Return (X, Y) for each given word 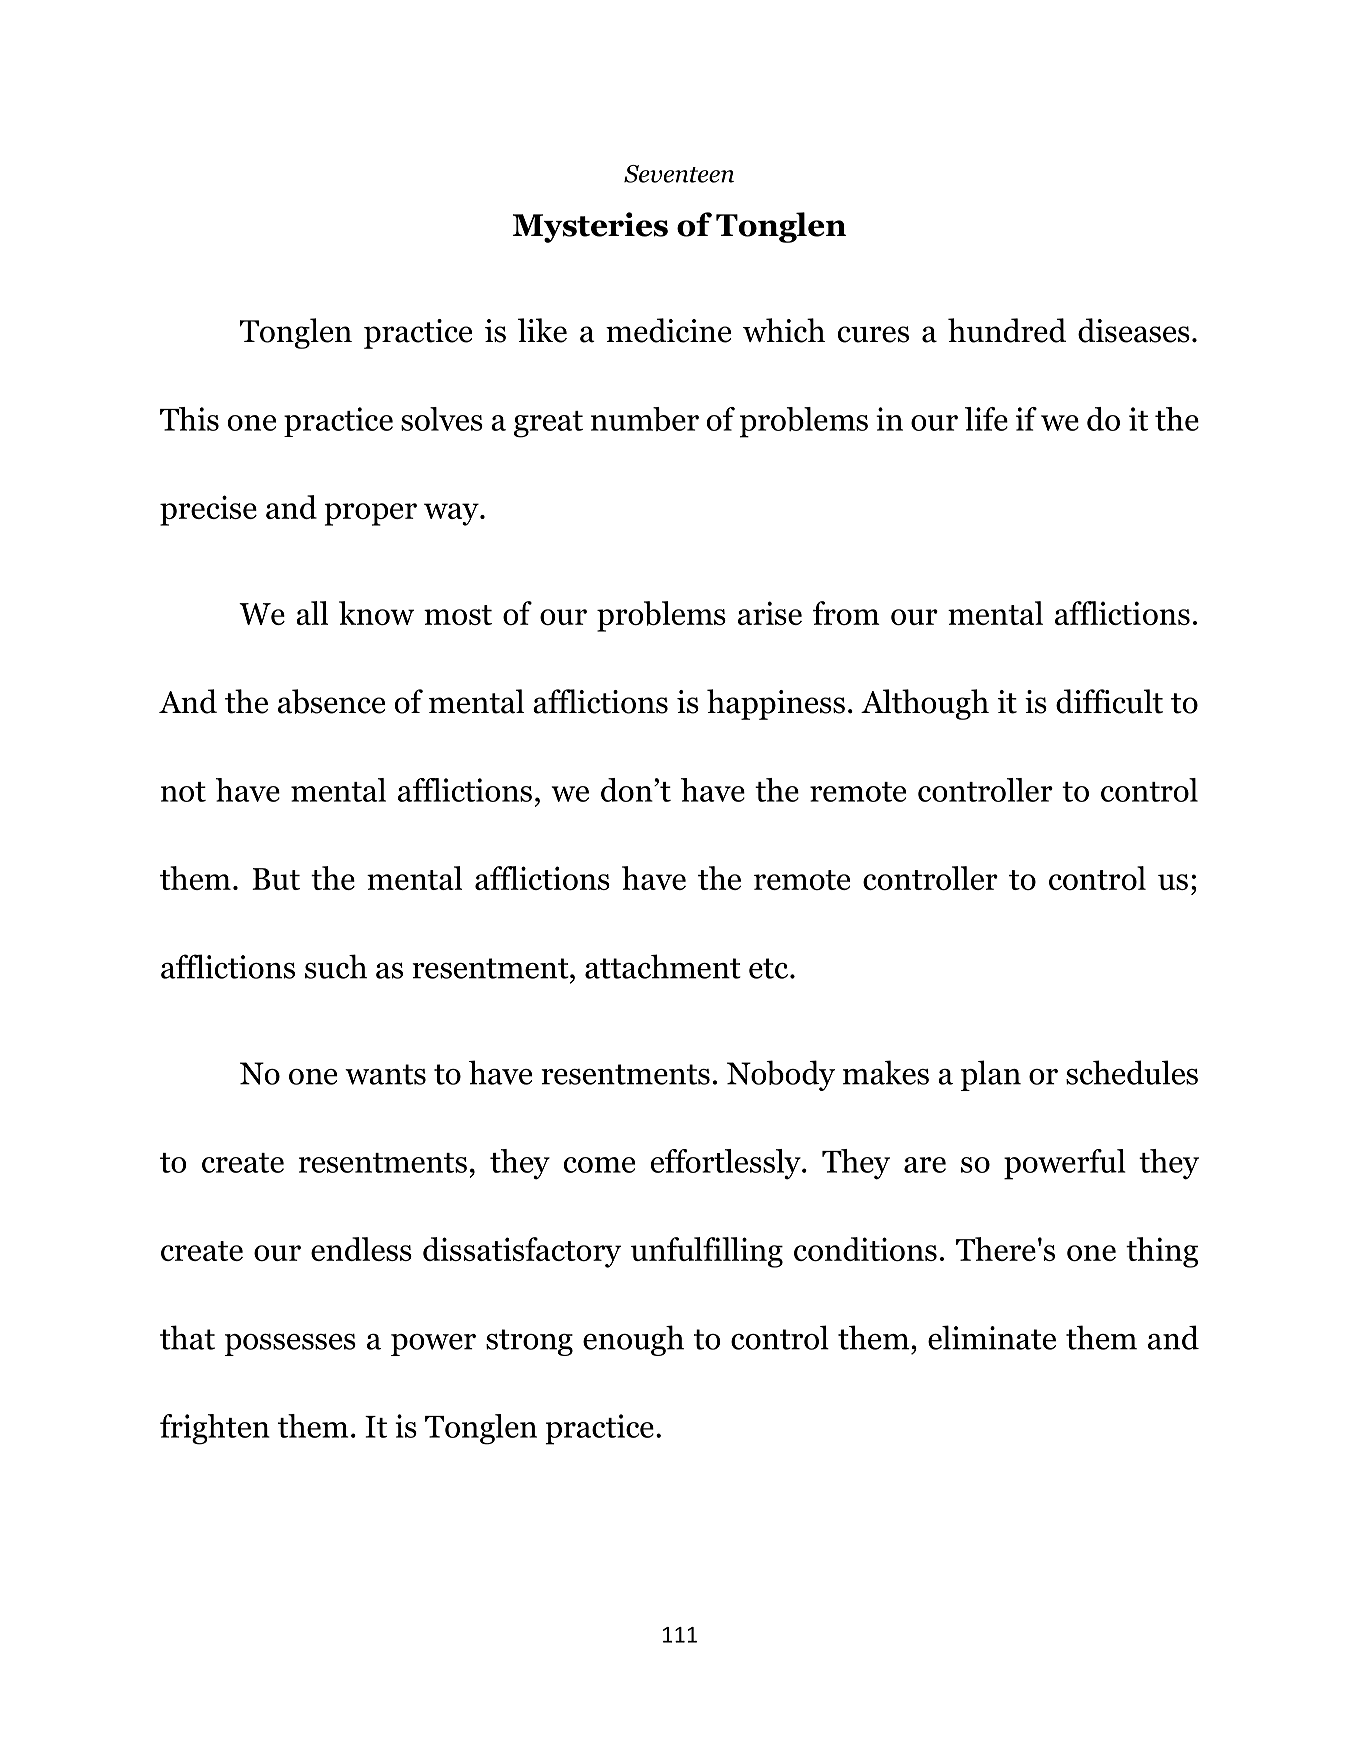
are (925, 1165)
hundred (1007, 330)
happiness (776, 704)
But (276, 879)
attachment (663, 966)
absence (331, 701)
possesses (290, 1345)
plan (991, 1075)
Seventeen (679, 174)
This (189, 419)
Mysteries (590, 227)
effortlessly (727, 1164)
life (986, 419)
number (645, 419)
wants (385, 1074)
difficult (1109, 701)
